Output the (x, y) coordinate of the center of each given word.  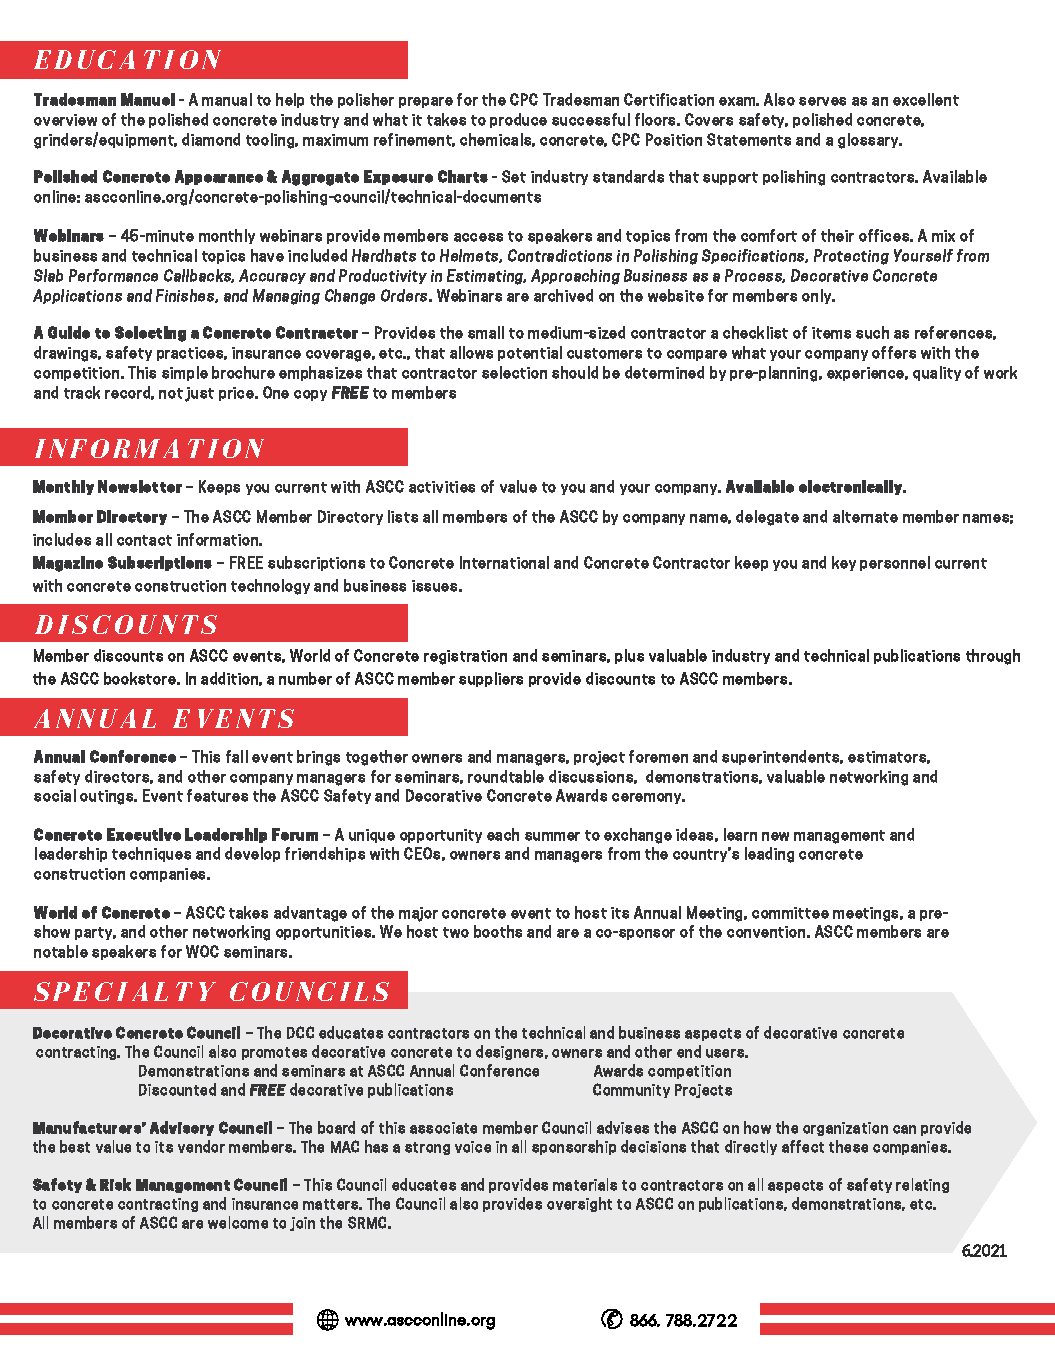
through (993, 657)
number (305, 678)
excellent (926, 99)
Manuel (148, 99)
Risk (115, 1184)
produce (518, 120)
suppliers (491, 679)
